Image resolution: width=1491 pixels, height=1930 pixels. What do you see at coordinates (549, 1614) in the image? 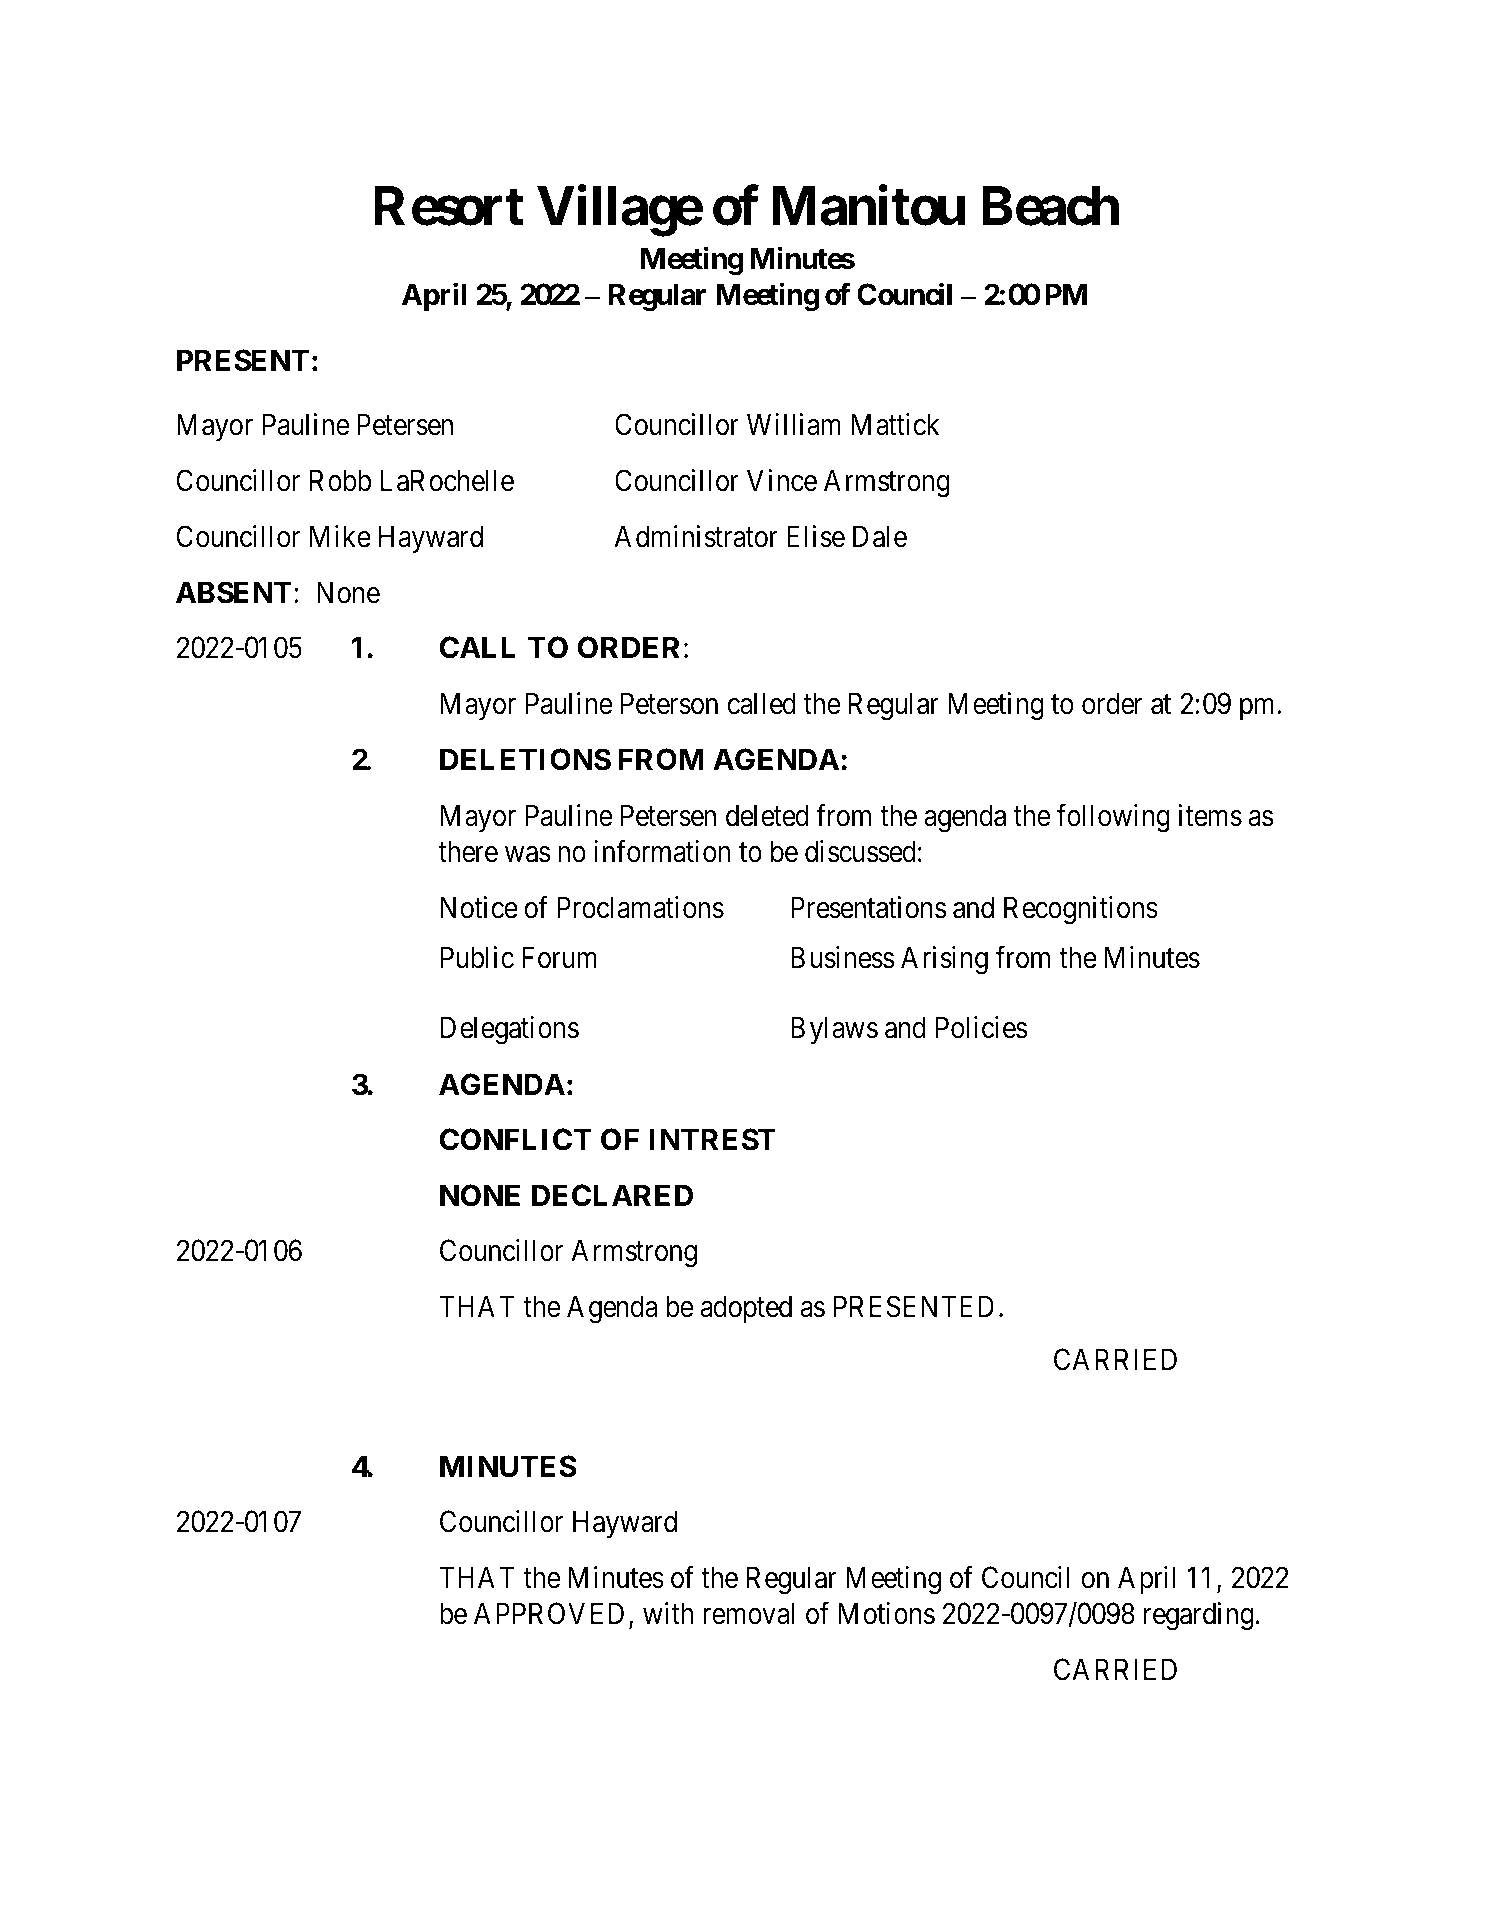
I see `APPROVED` at bounding box center [549, 1614].
